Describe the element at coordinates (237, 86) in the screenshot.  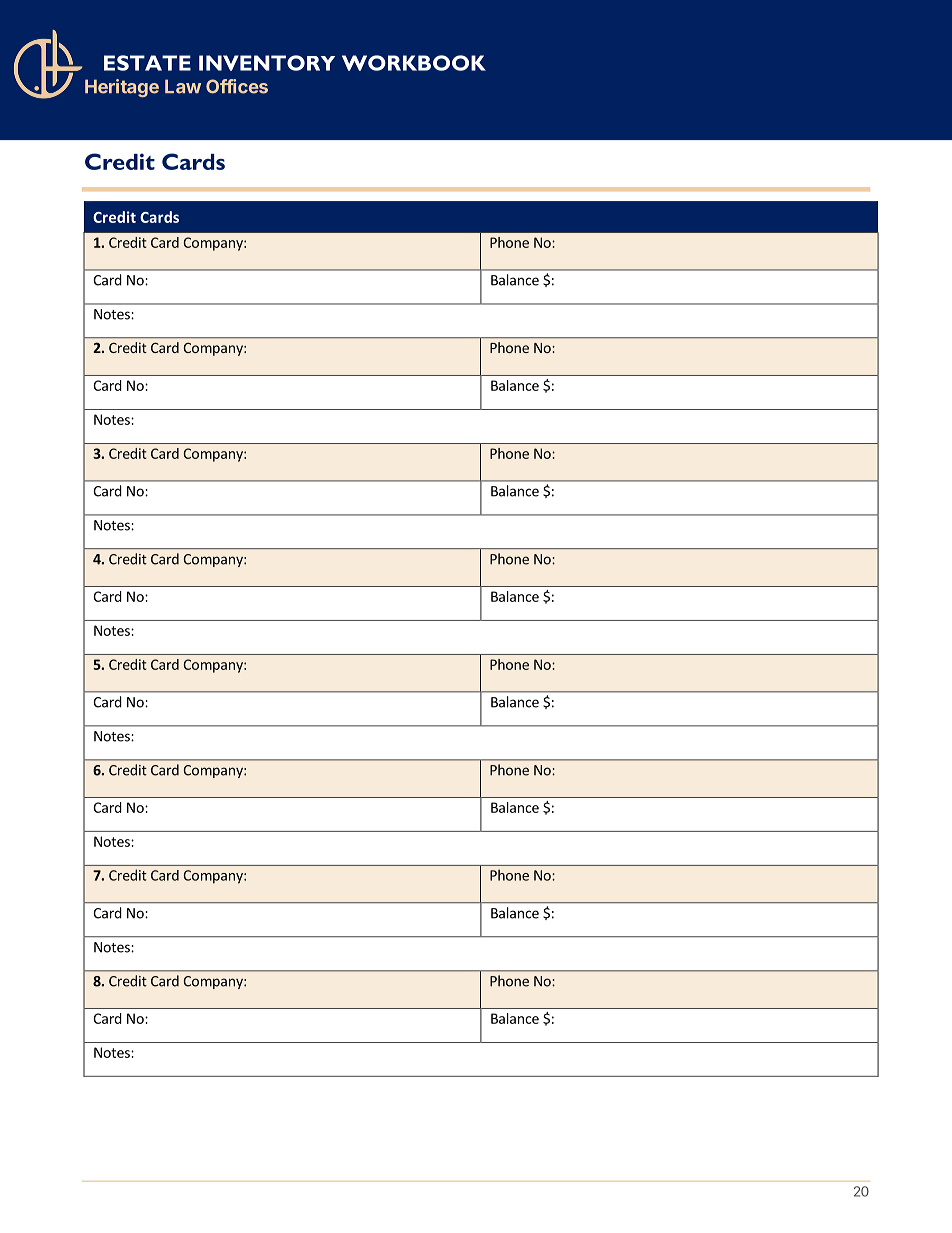
I see `Offices` at that location.
